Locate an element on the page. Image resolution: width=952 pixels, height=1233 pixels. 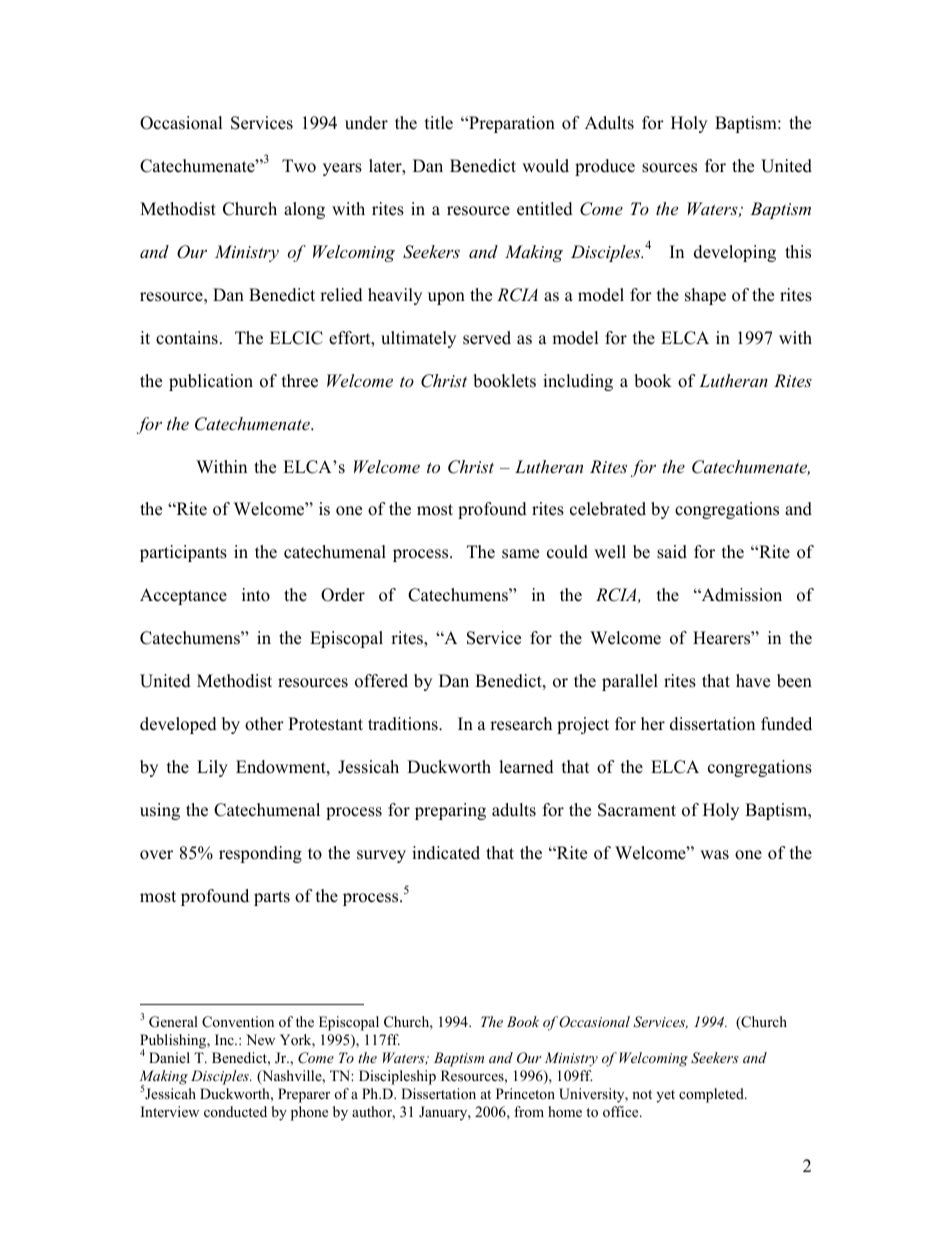
into is located at coordinates (256, 595).
